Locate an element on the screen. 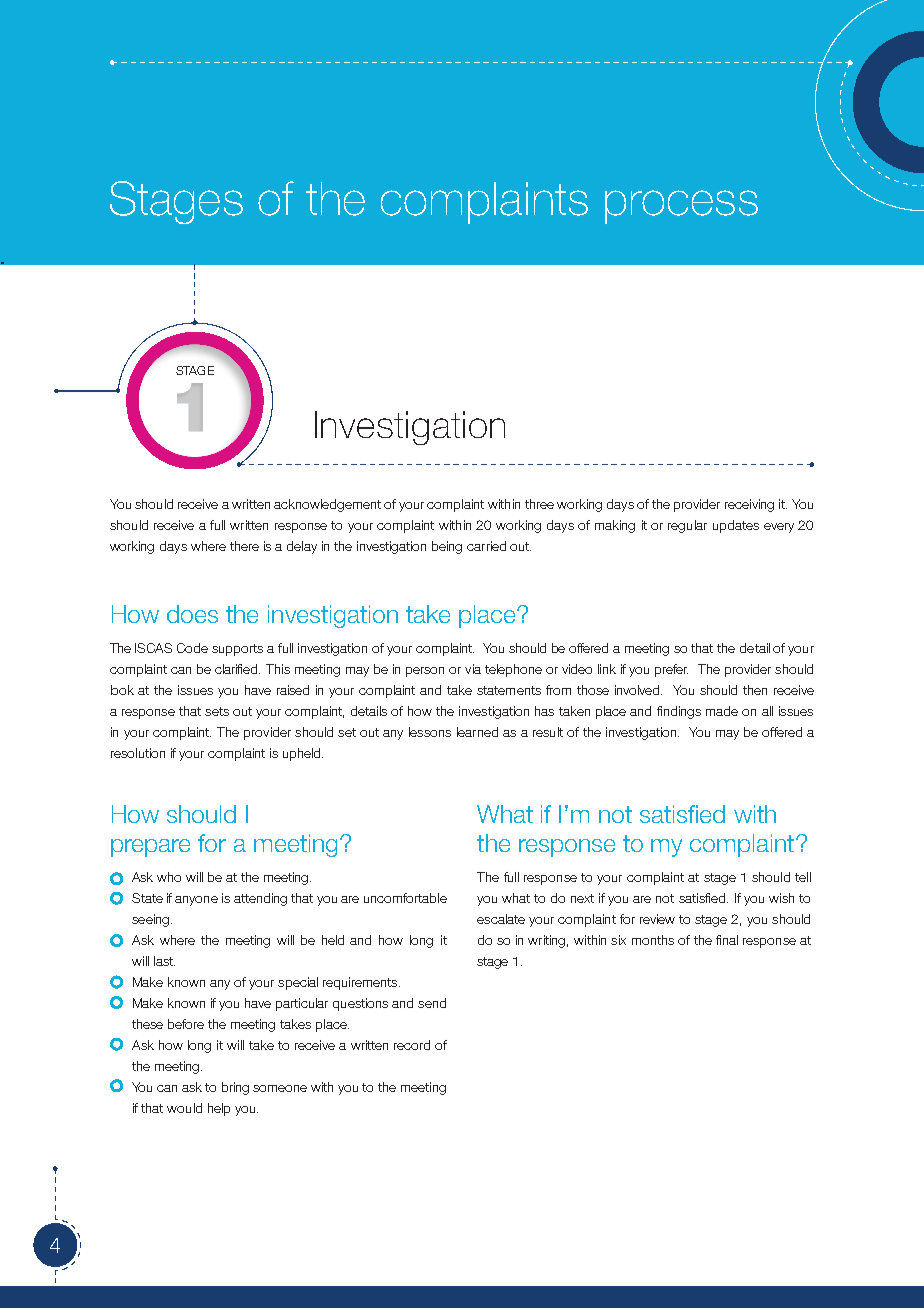 This screenshot has width=924, height=1308. uncomfortable is located at coordinates (405, 898).
